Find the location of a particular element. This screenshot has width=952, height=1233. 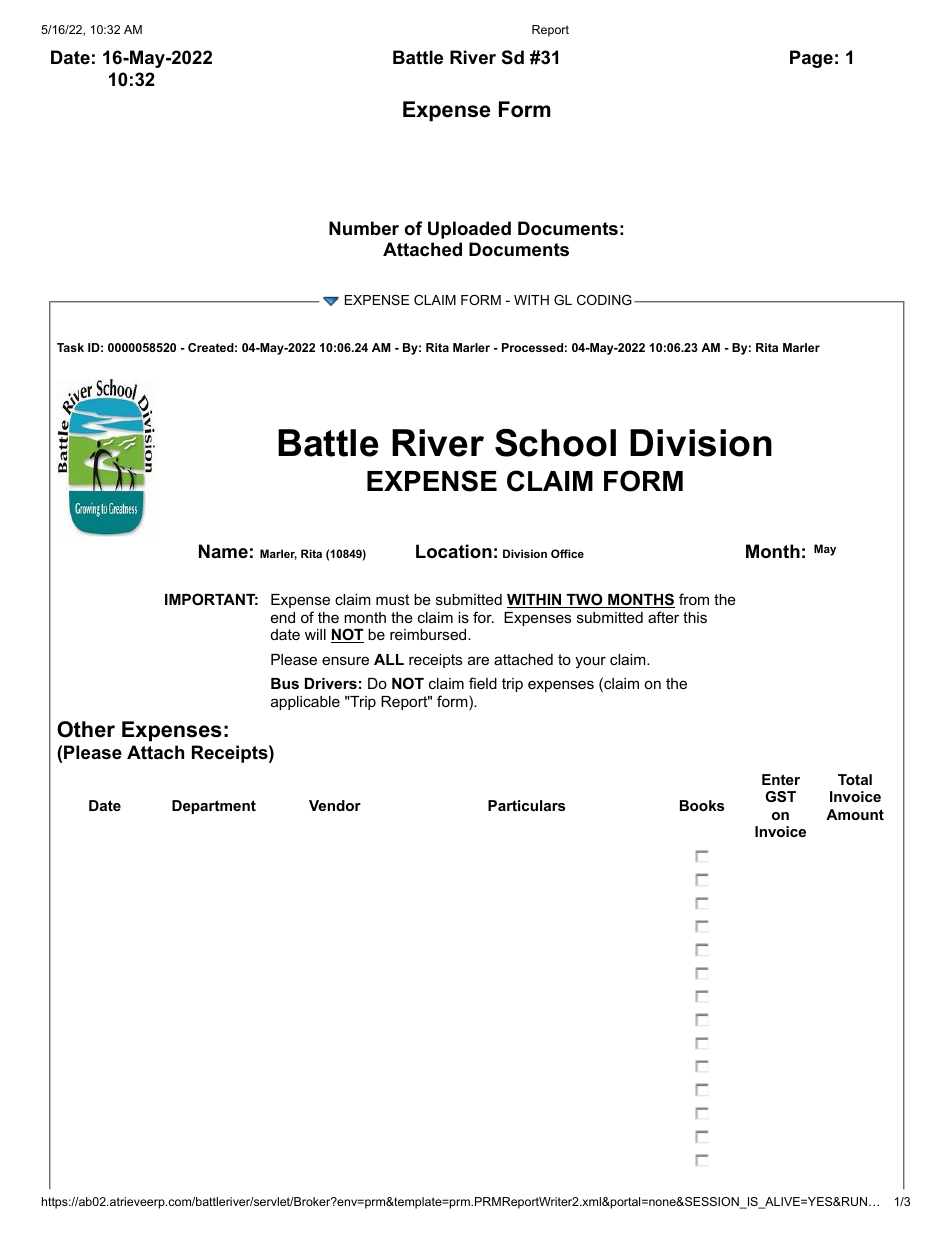

Office is located at coordinates (567, 553).
